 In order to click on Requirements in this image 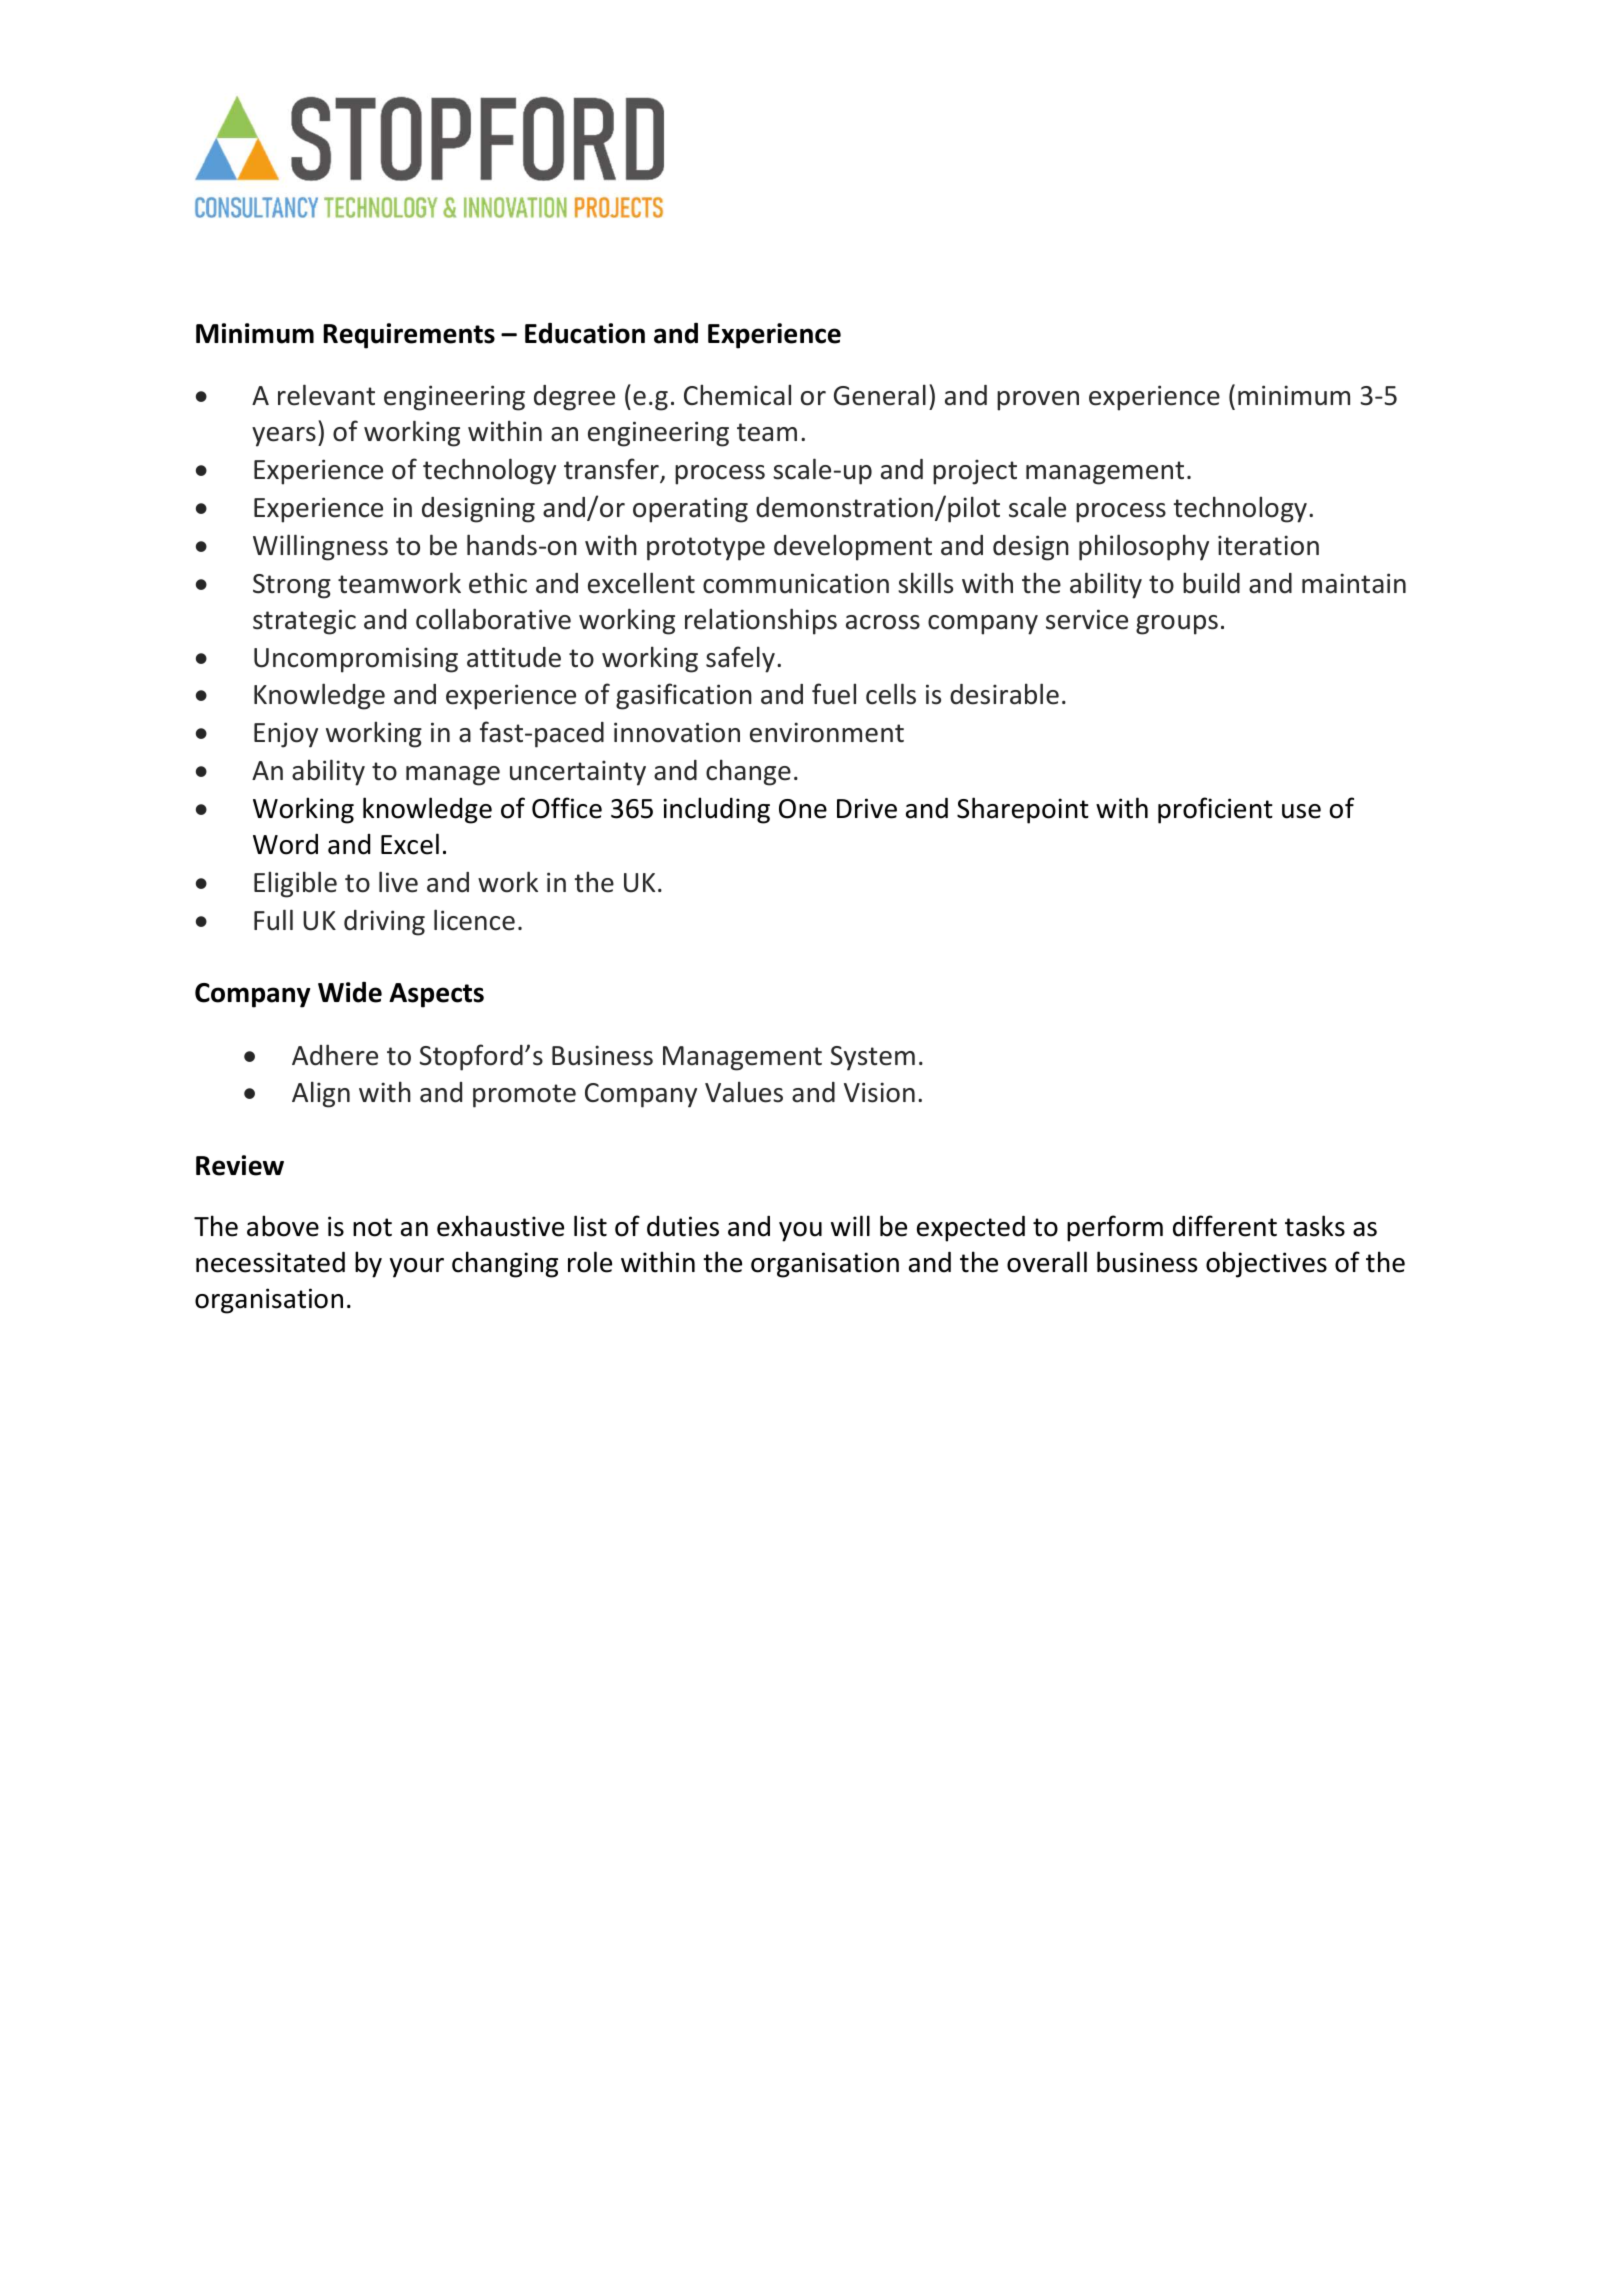, I will do `click(409, 336)`.
